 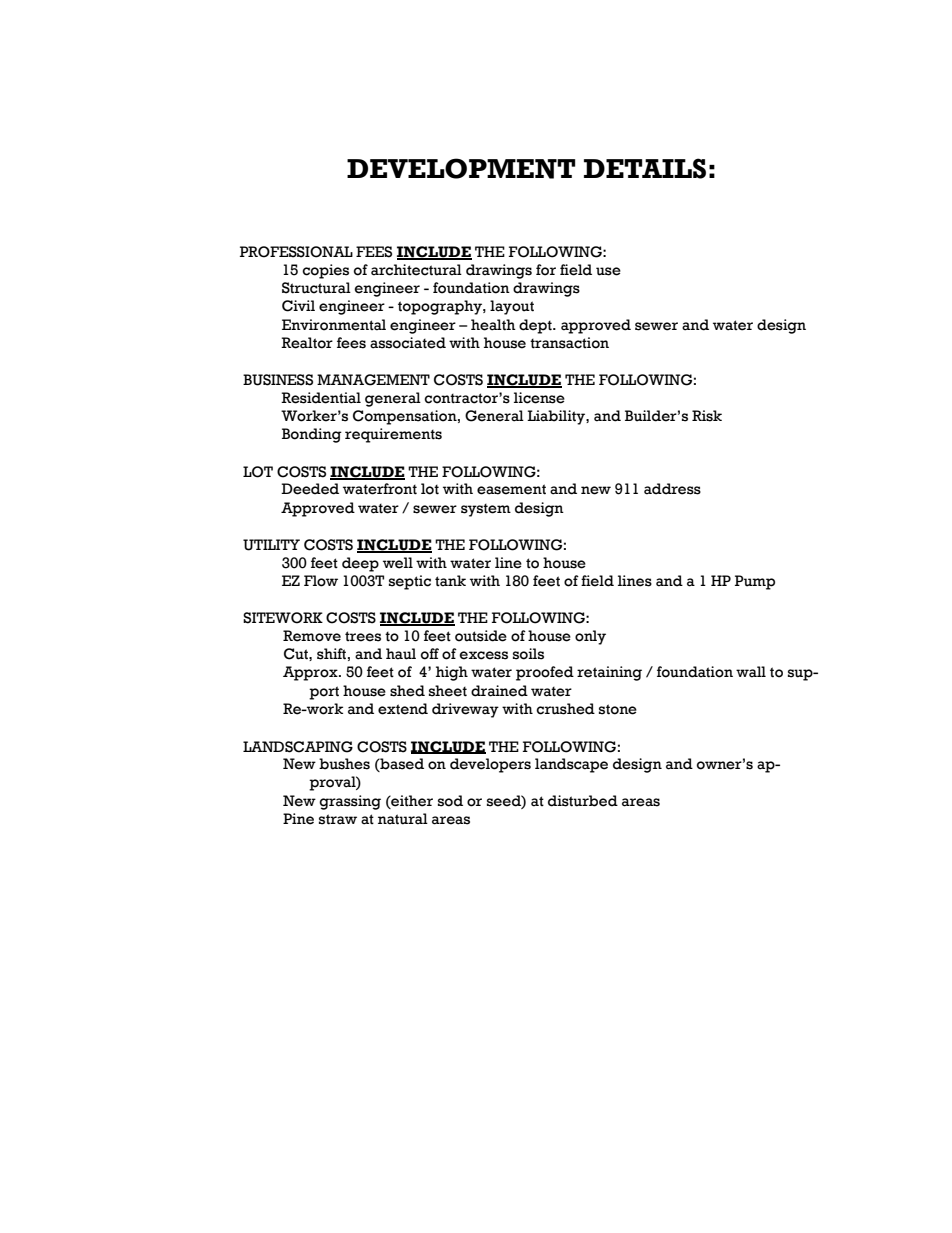 What do you see at coordinates (461, 168) in the document?
I see `DEVELOPMENT` at bounding box center [461, 168].
